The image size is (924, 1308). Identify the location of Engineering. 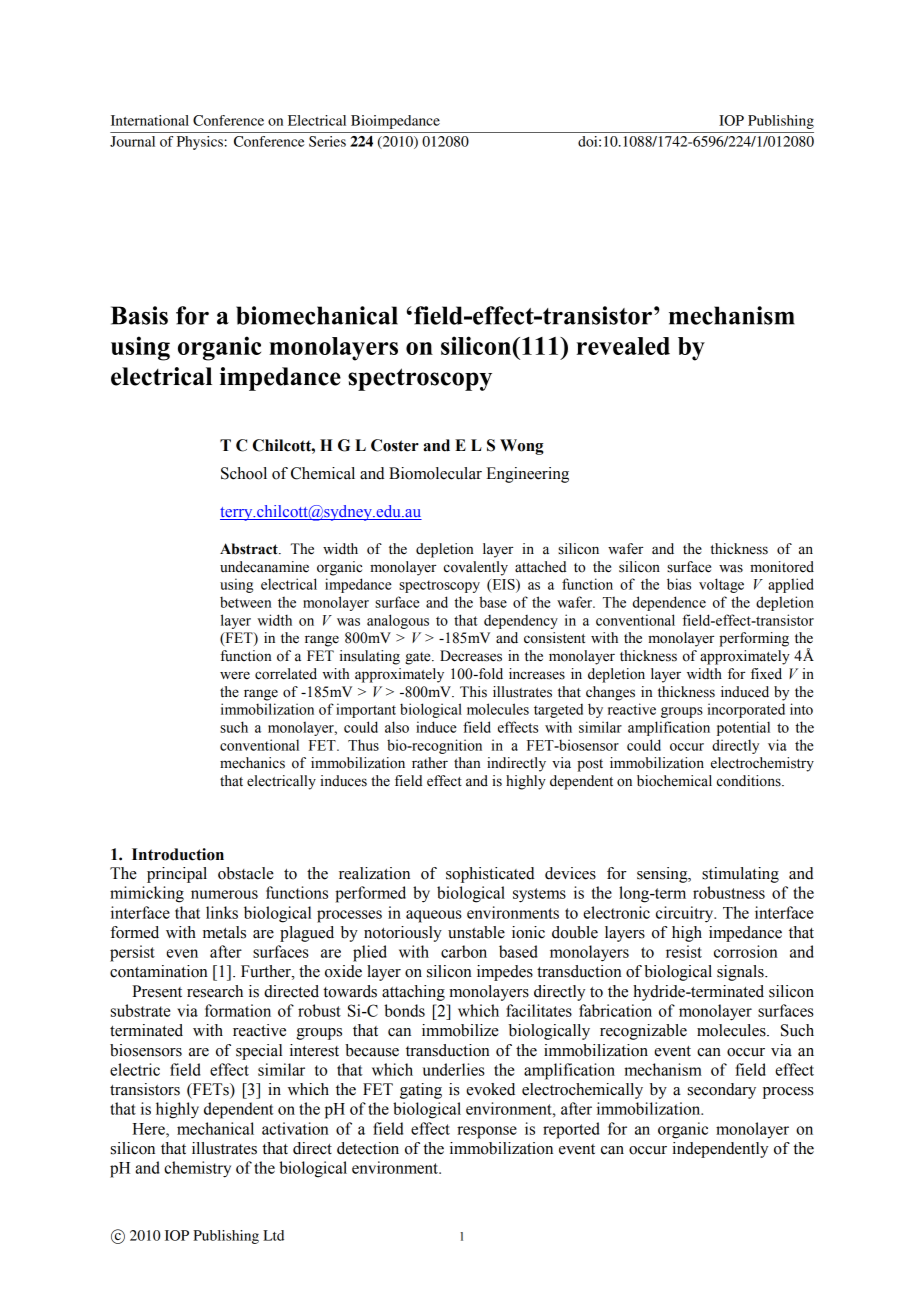
(527, 475).
